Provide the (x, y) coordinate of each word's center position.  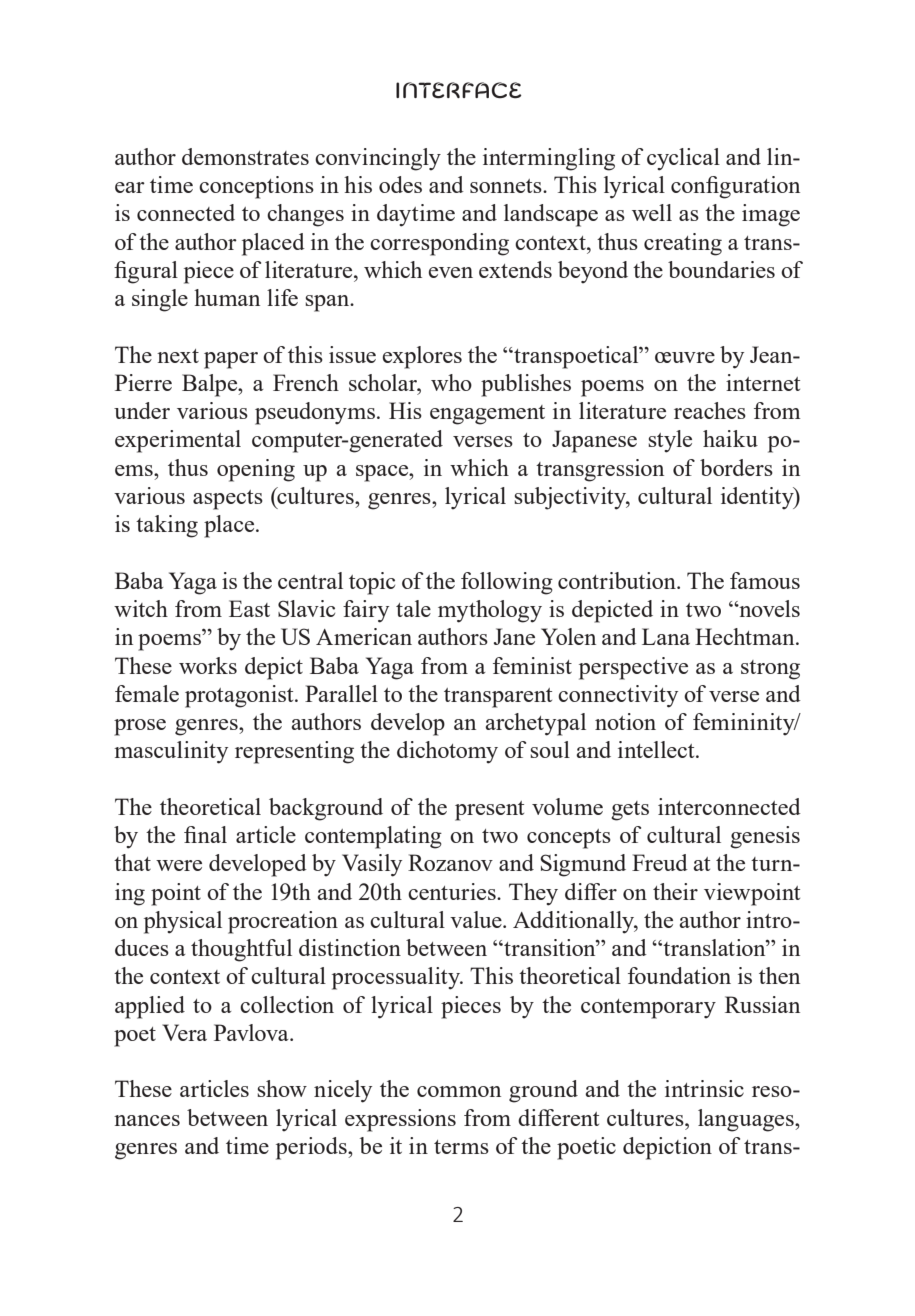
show (282, 1088)
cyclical (683, 159)
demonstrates (245, 156)
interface (459, 90)
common (459, 1091)
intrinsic (704, 1088)
